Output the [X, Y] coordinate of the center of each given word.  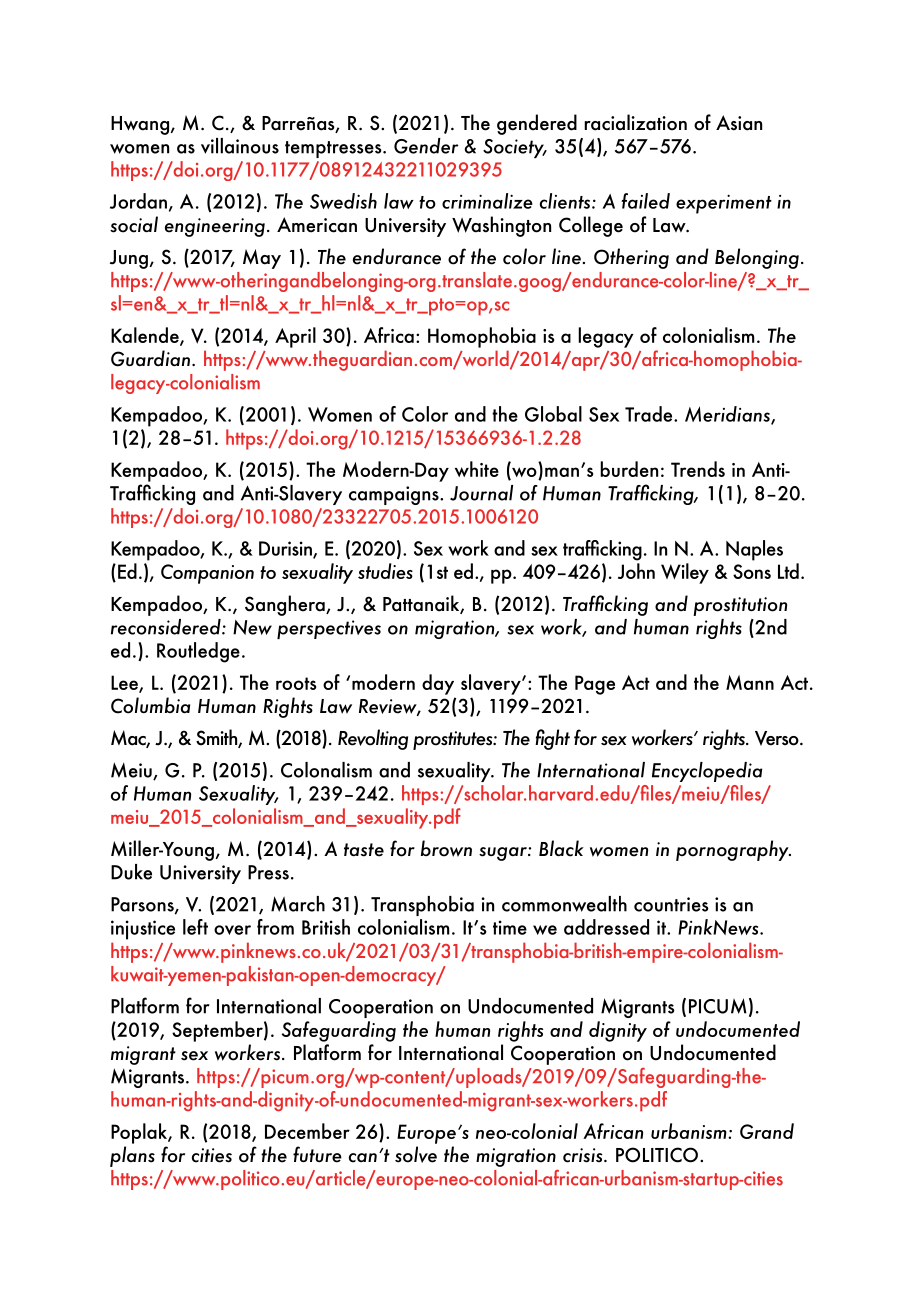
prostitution [740, 606]
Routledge [198, 652]
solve [416, 1154]
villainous [240, 146]
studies [385, 571]
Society [514, 148]
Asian [739, 123]
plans [132, 1156]
